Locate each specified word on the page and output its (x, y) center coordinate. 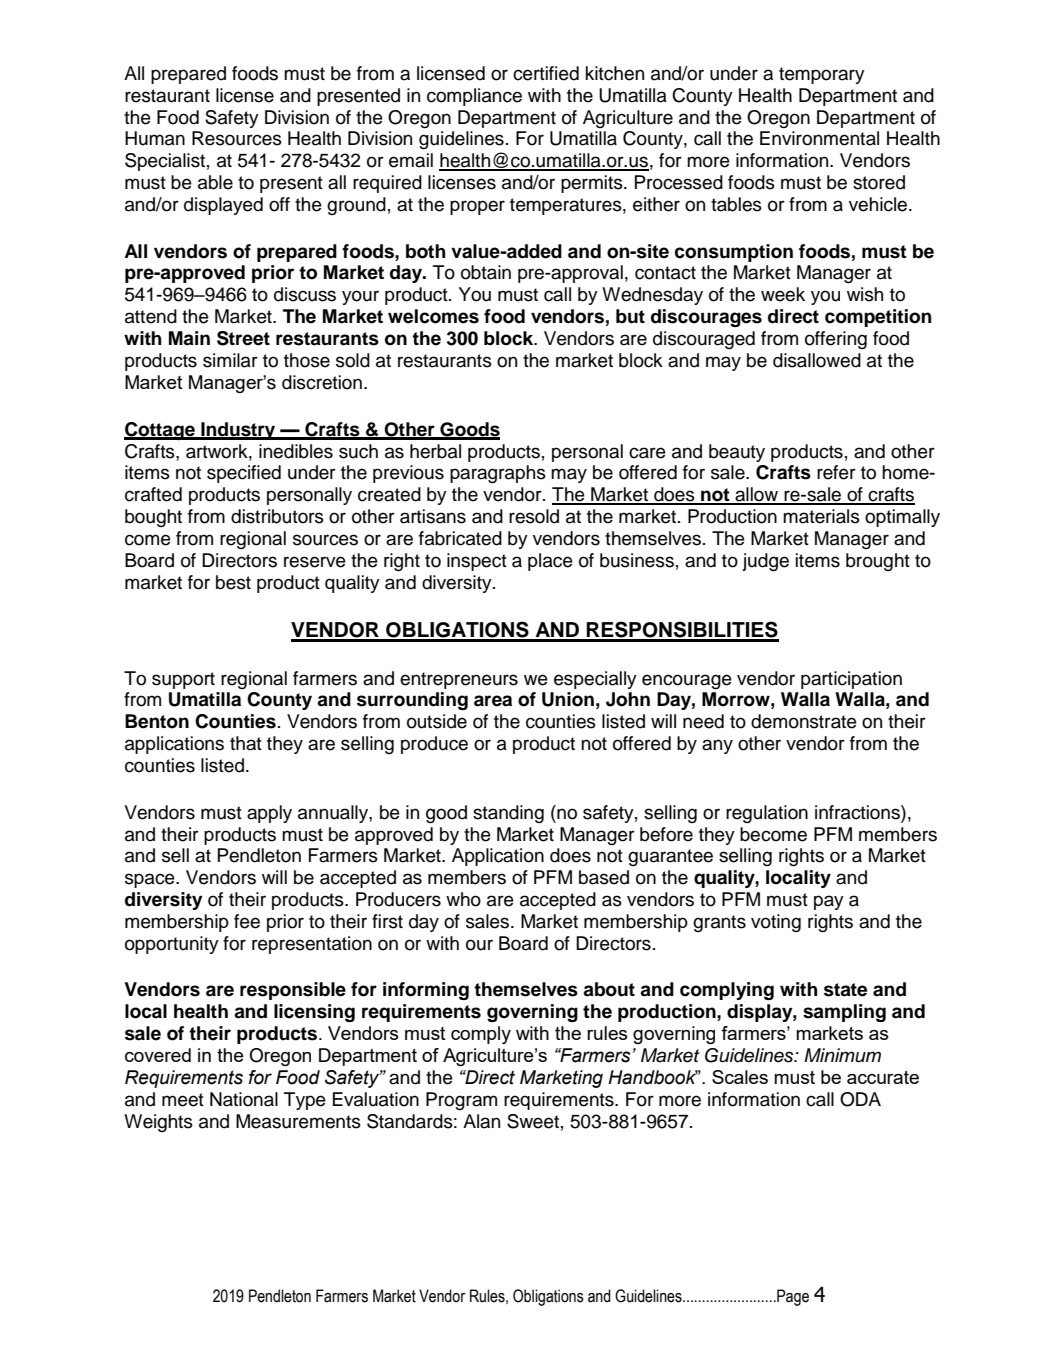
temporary (822, 75)
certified (546, 73)
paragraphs (498, 474)
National (244, 1099)
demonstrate (804, 721)
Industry (238, 431)
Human (155, 138)
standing (508, 814)
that (246, 743)
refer (836, 472)
